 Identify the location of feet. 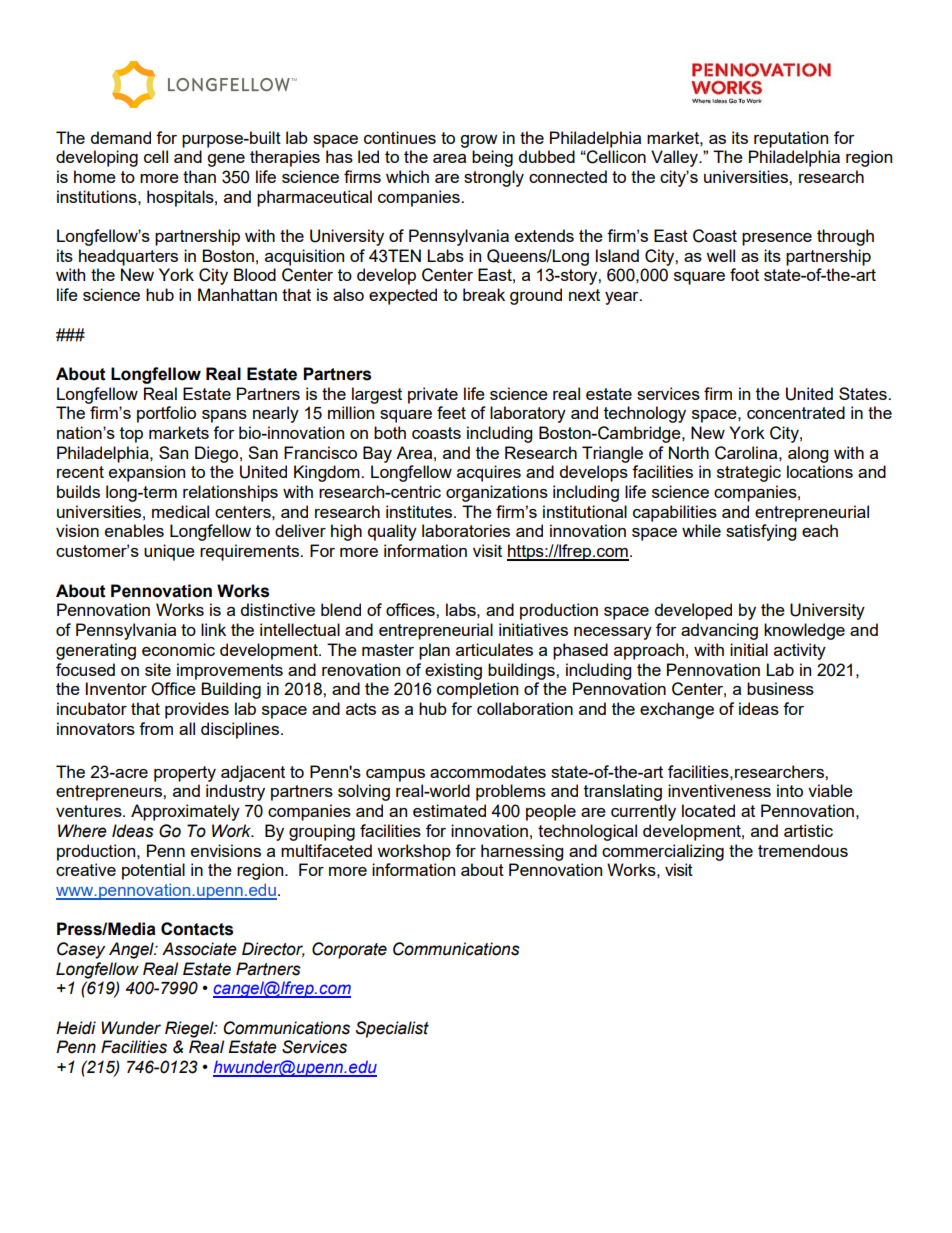
(451, 412).
